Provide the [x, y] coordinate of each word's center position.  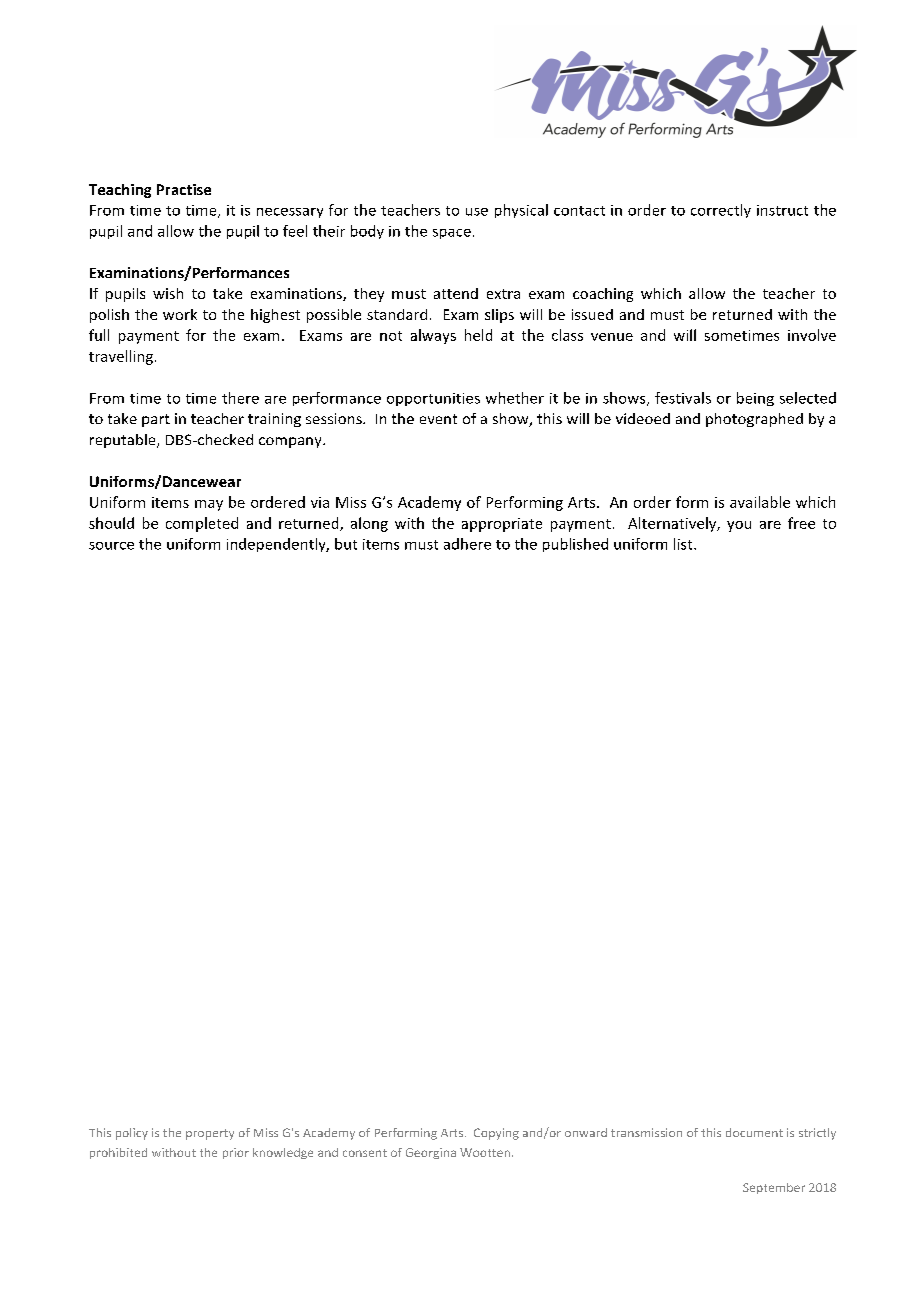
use [477, 212]
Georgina [431, 1153]
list [684, 544]
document [754, 1132]
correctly [721, 211]
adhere [467, 544]
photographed [754, 420]
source [111, 546]
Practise [184, 189]
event [438, 419]
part [156, 420]
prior [236, 1153]
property [210, 1134]
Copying [496, 1134]
